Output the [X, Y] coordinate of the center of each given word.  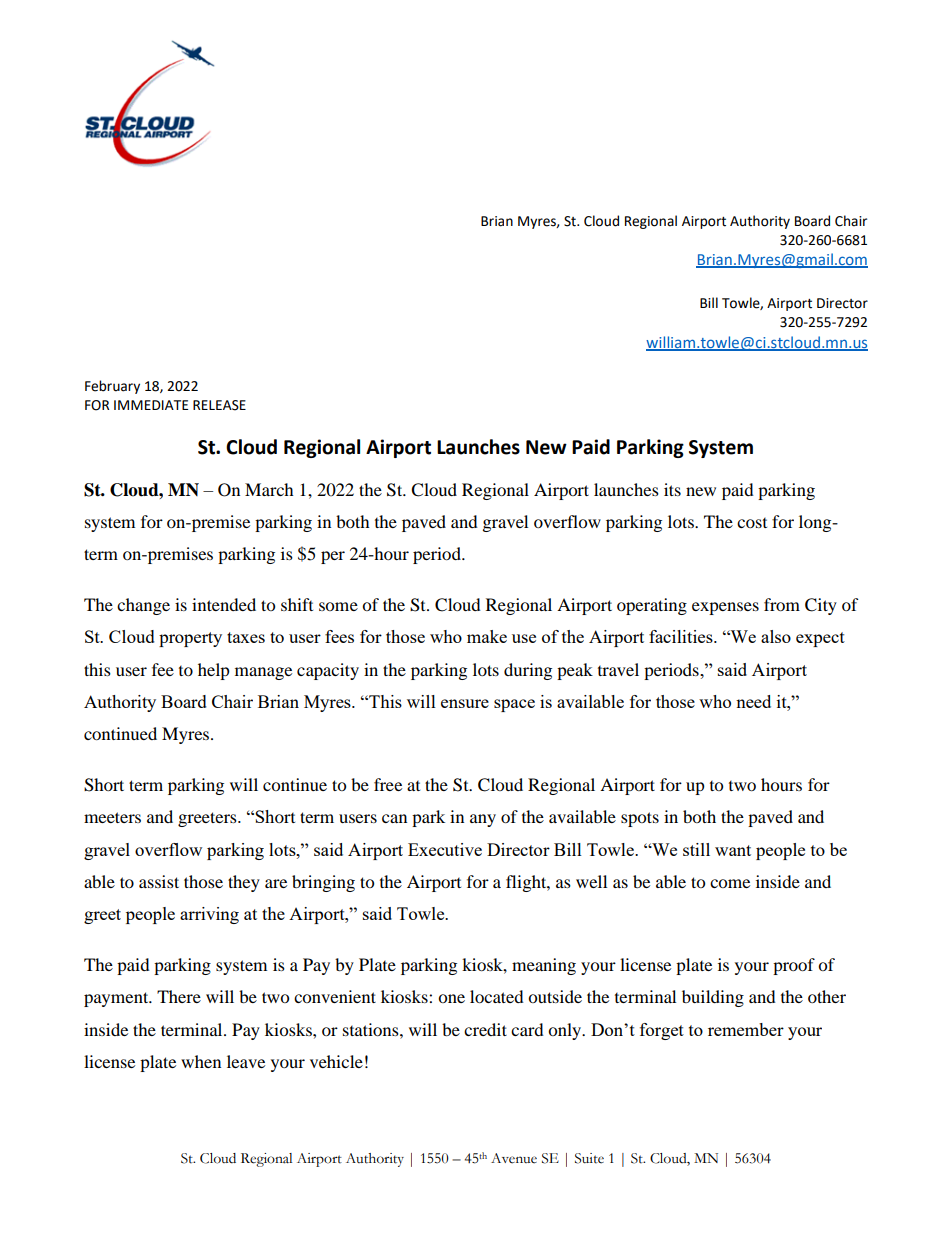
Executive [445, 849]
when [201, 1061]
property [190, 639]
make [487, 636]
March [269, 489]
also [776, 636]
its [672, 489]
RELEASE [219, 405]
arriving [209, 915]
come [730, 883]
